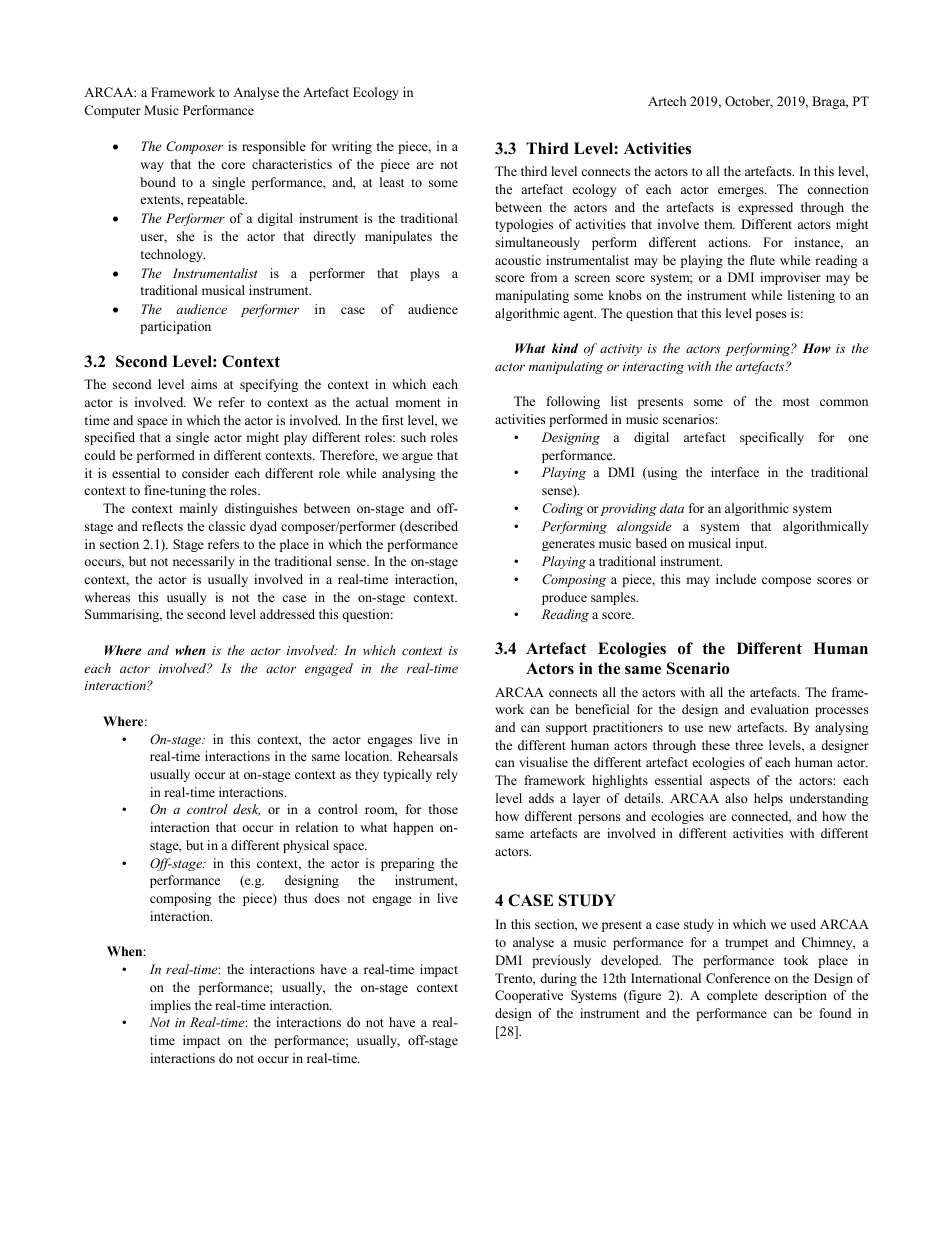  I want to click on October, so click(749, 102).
